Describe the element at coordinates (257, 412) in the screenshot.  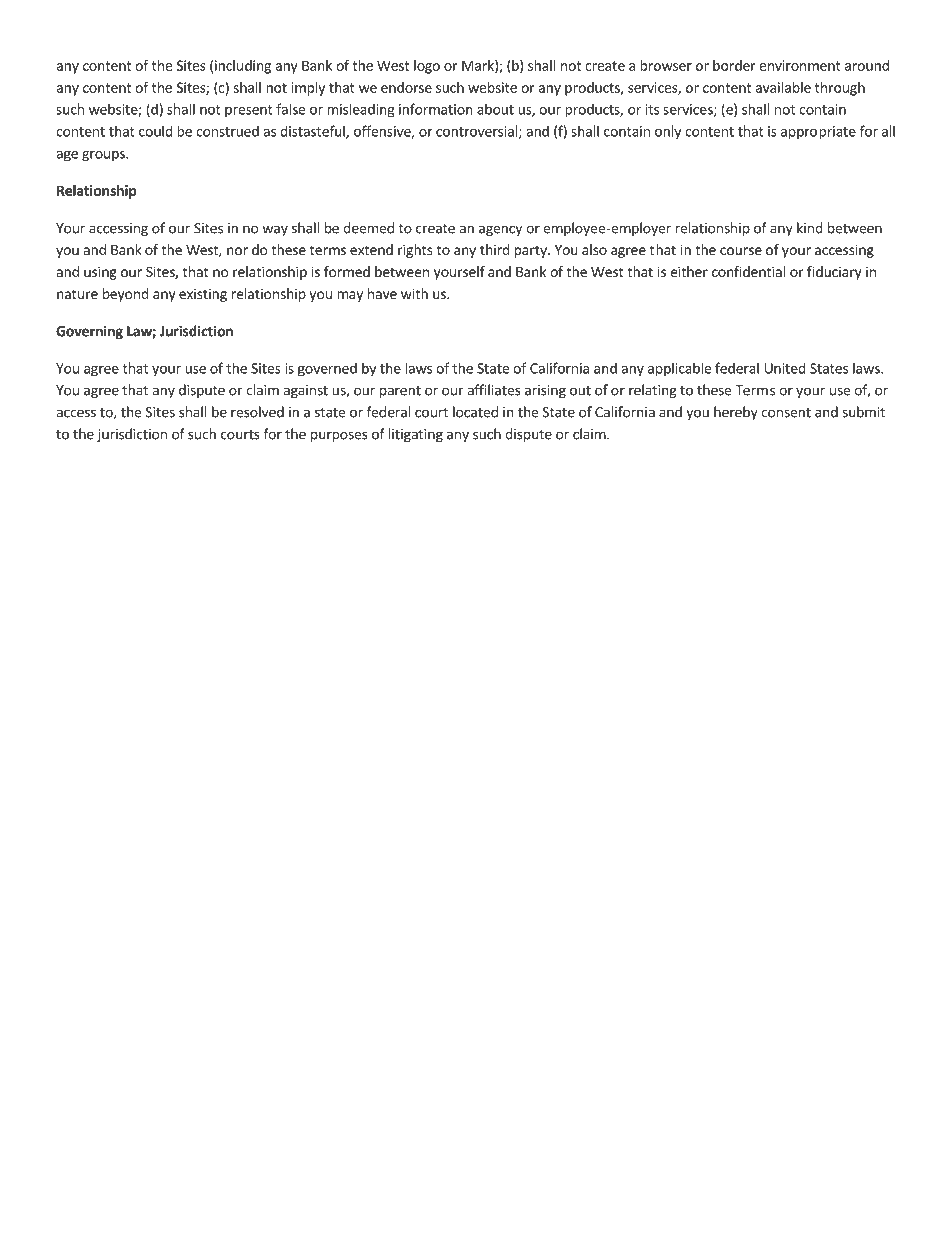
I see `resolved` at that location.
